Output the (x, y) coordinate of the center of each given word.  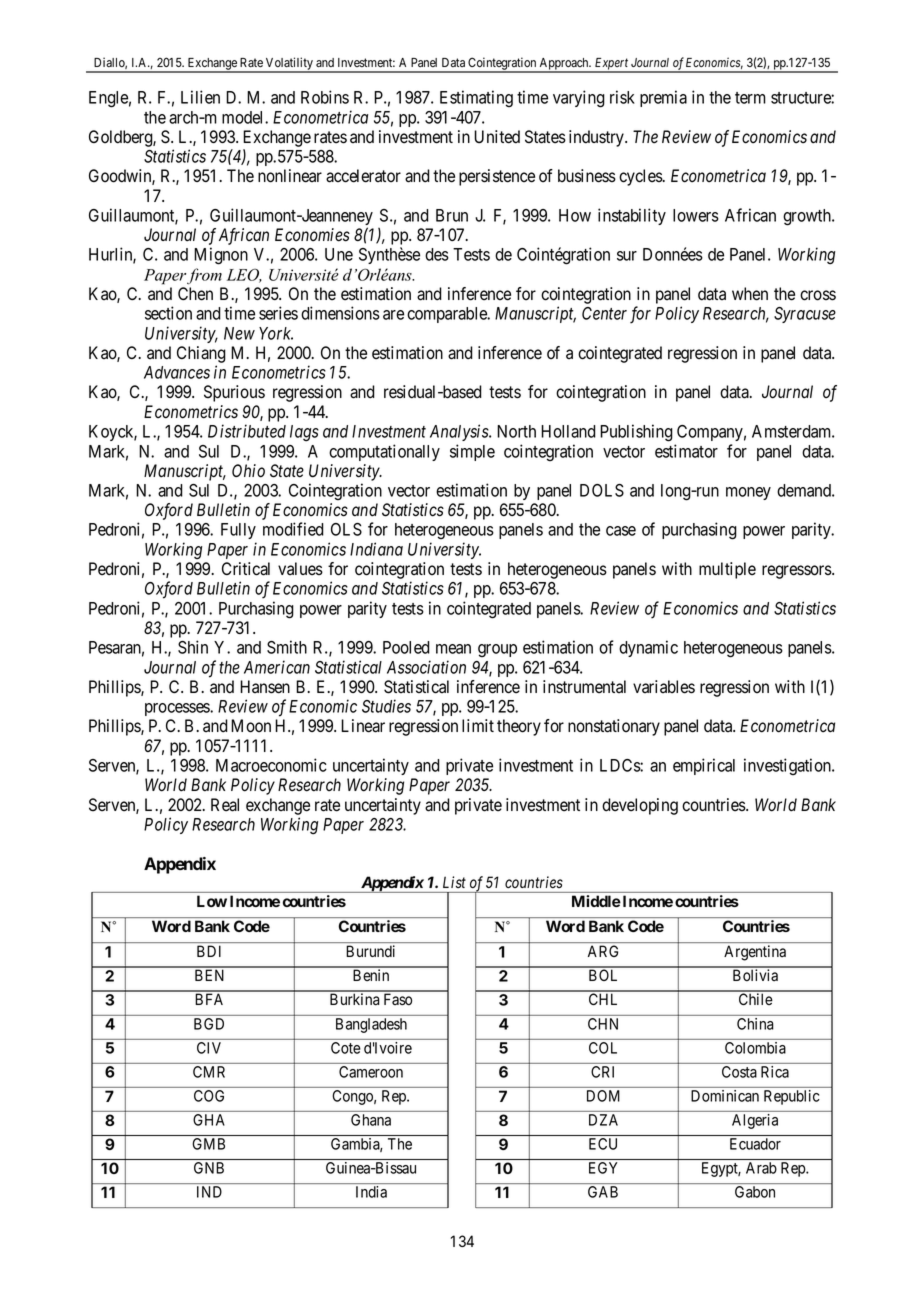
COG (209, 1096)
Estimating (476, 98)
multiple (727, 570)
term (750, 98)
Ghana (371, 1120)
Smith (287, 647)
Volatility (289, 64)
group (497, 650)
